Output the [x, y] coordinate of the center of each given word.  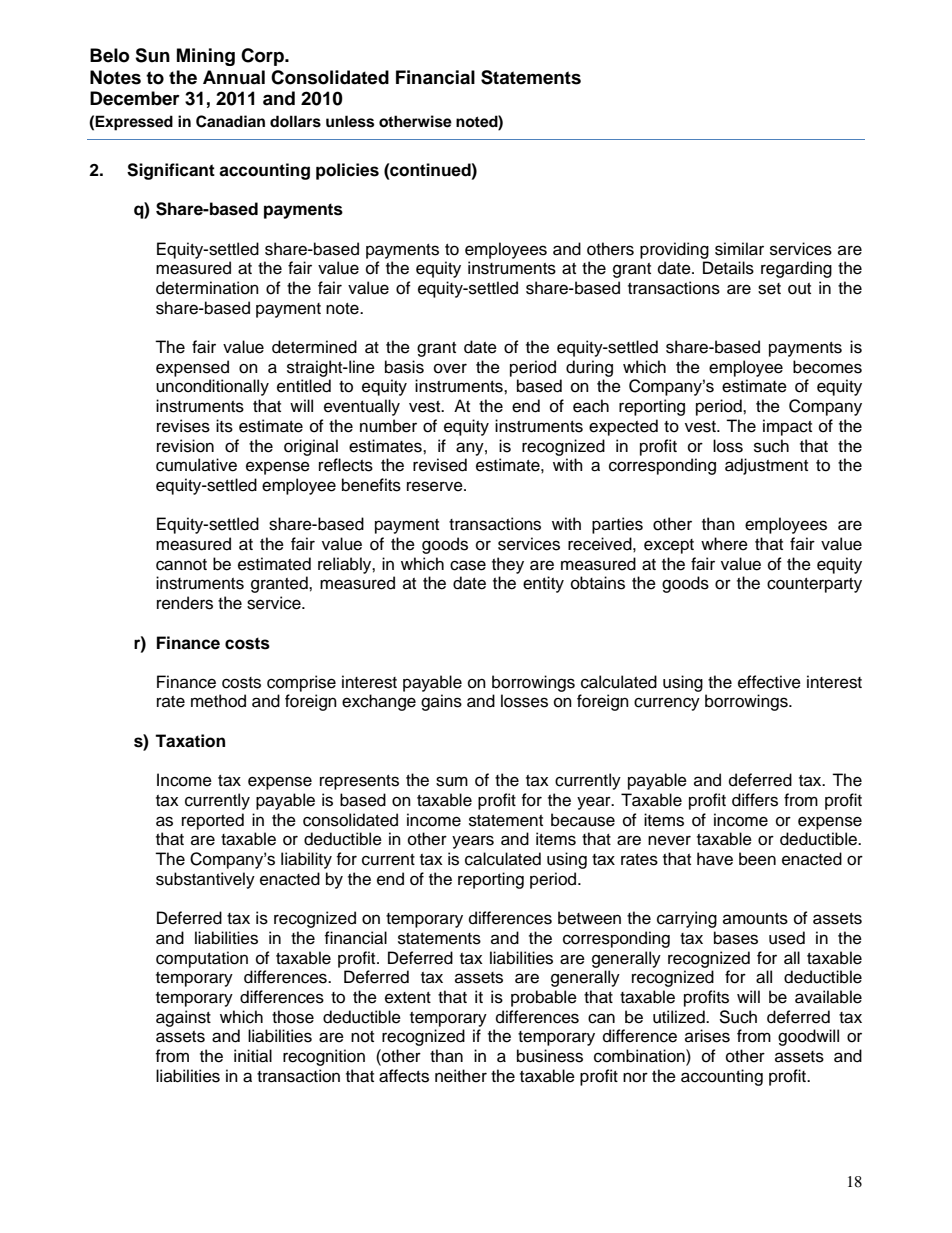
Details [728, 268]
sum [452, 781]
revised [440, 465]
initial [253, 1056]
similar [739, 249]
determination [207, 288]
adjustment [766, 466]
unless [350, 121]
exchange [379, 702]
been [757, 859]
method [218, 701]
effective [769, 682]
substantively [205, 880]
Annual [234, 77]
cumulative [196, 465]
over [450, 368]
